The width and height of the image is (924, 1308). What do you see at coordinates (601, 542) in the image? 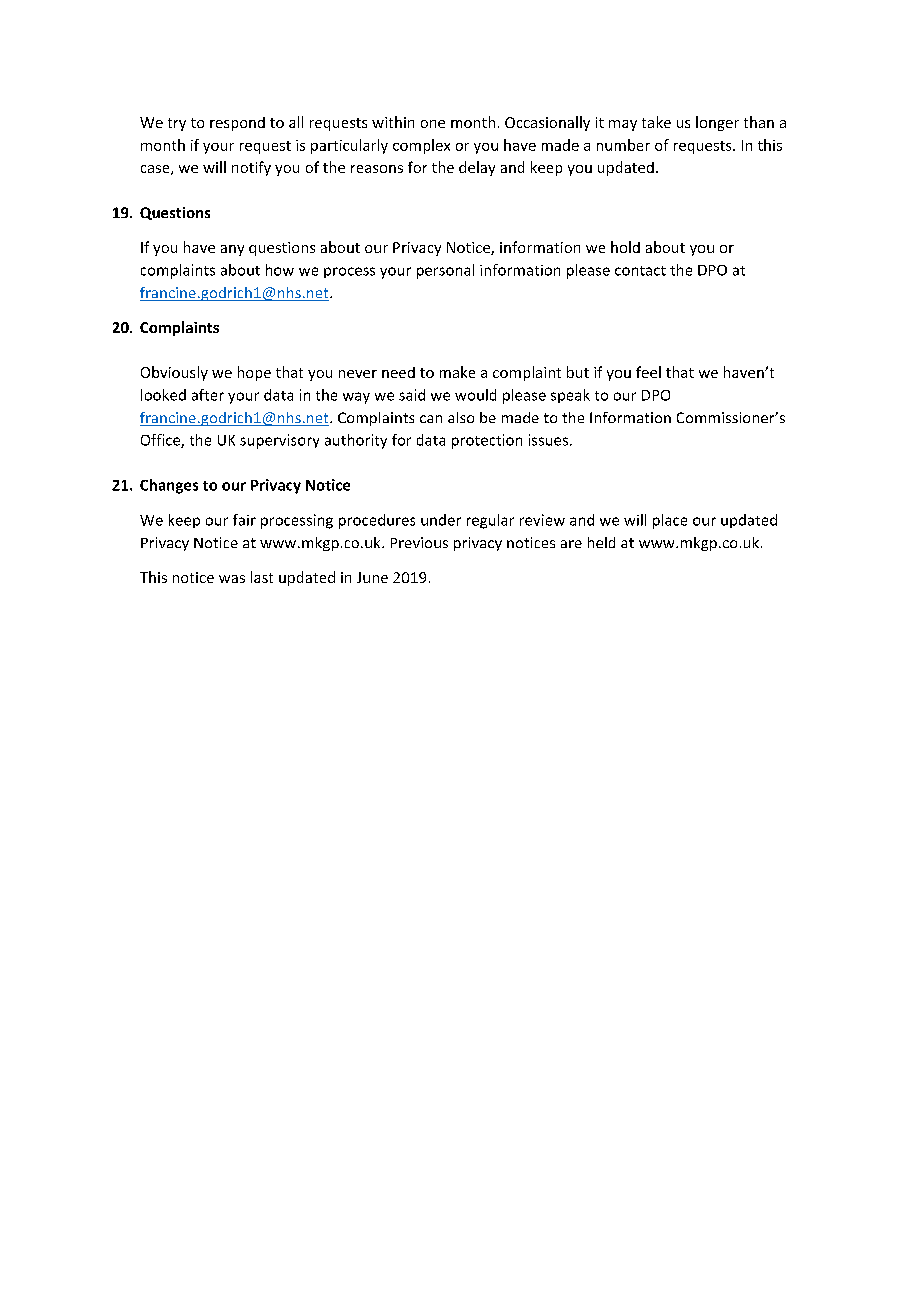
I see `held` at bounding box center [601, 542].
